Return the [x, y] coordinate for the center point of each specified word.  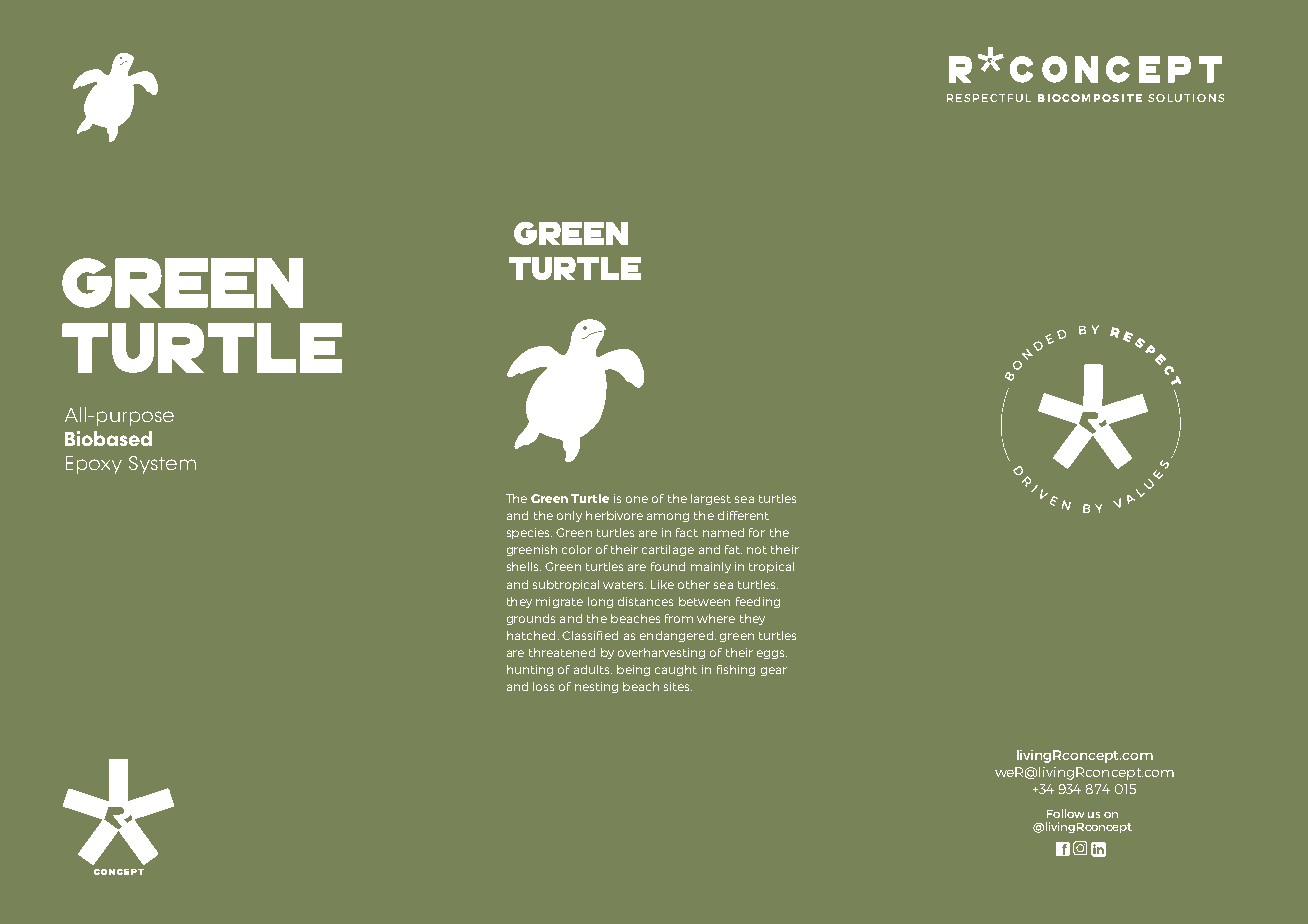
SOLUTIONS [1186, 98]
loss [543, 686]
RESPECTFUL [989, 98]
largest [711, 499]
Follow [1065, 813]
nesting [596, 687]
